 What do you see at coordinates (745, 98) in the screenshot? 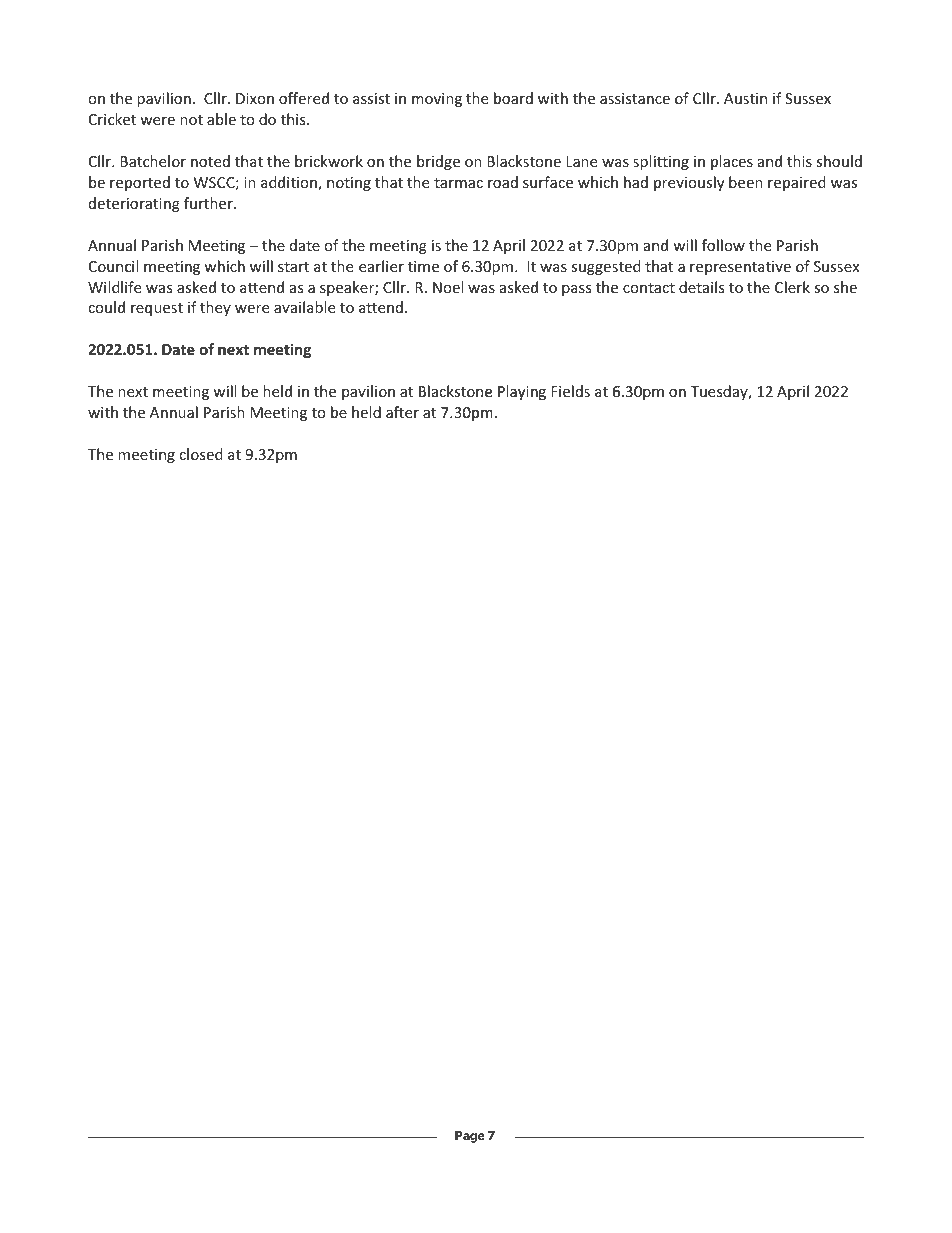
I see `Austin` at bounding box center [745, 98].
